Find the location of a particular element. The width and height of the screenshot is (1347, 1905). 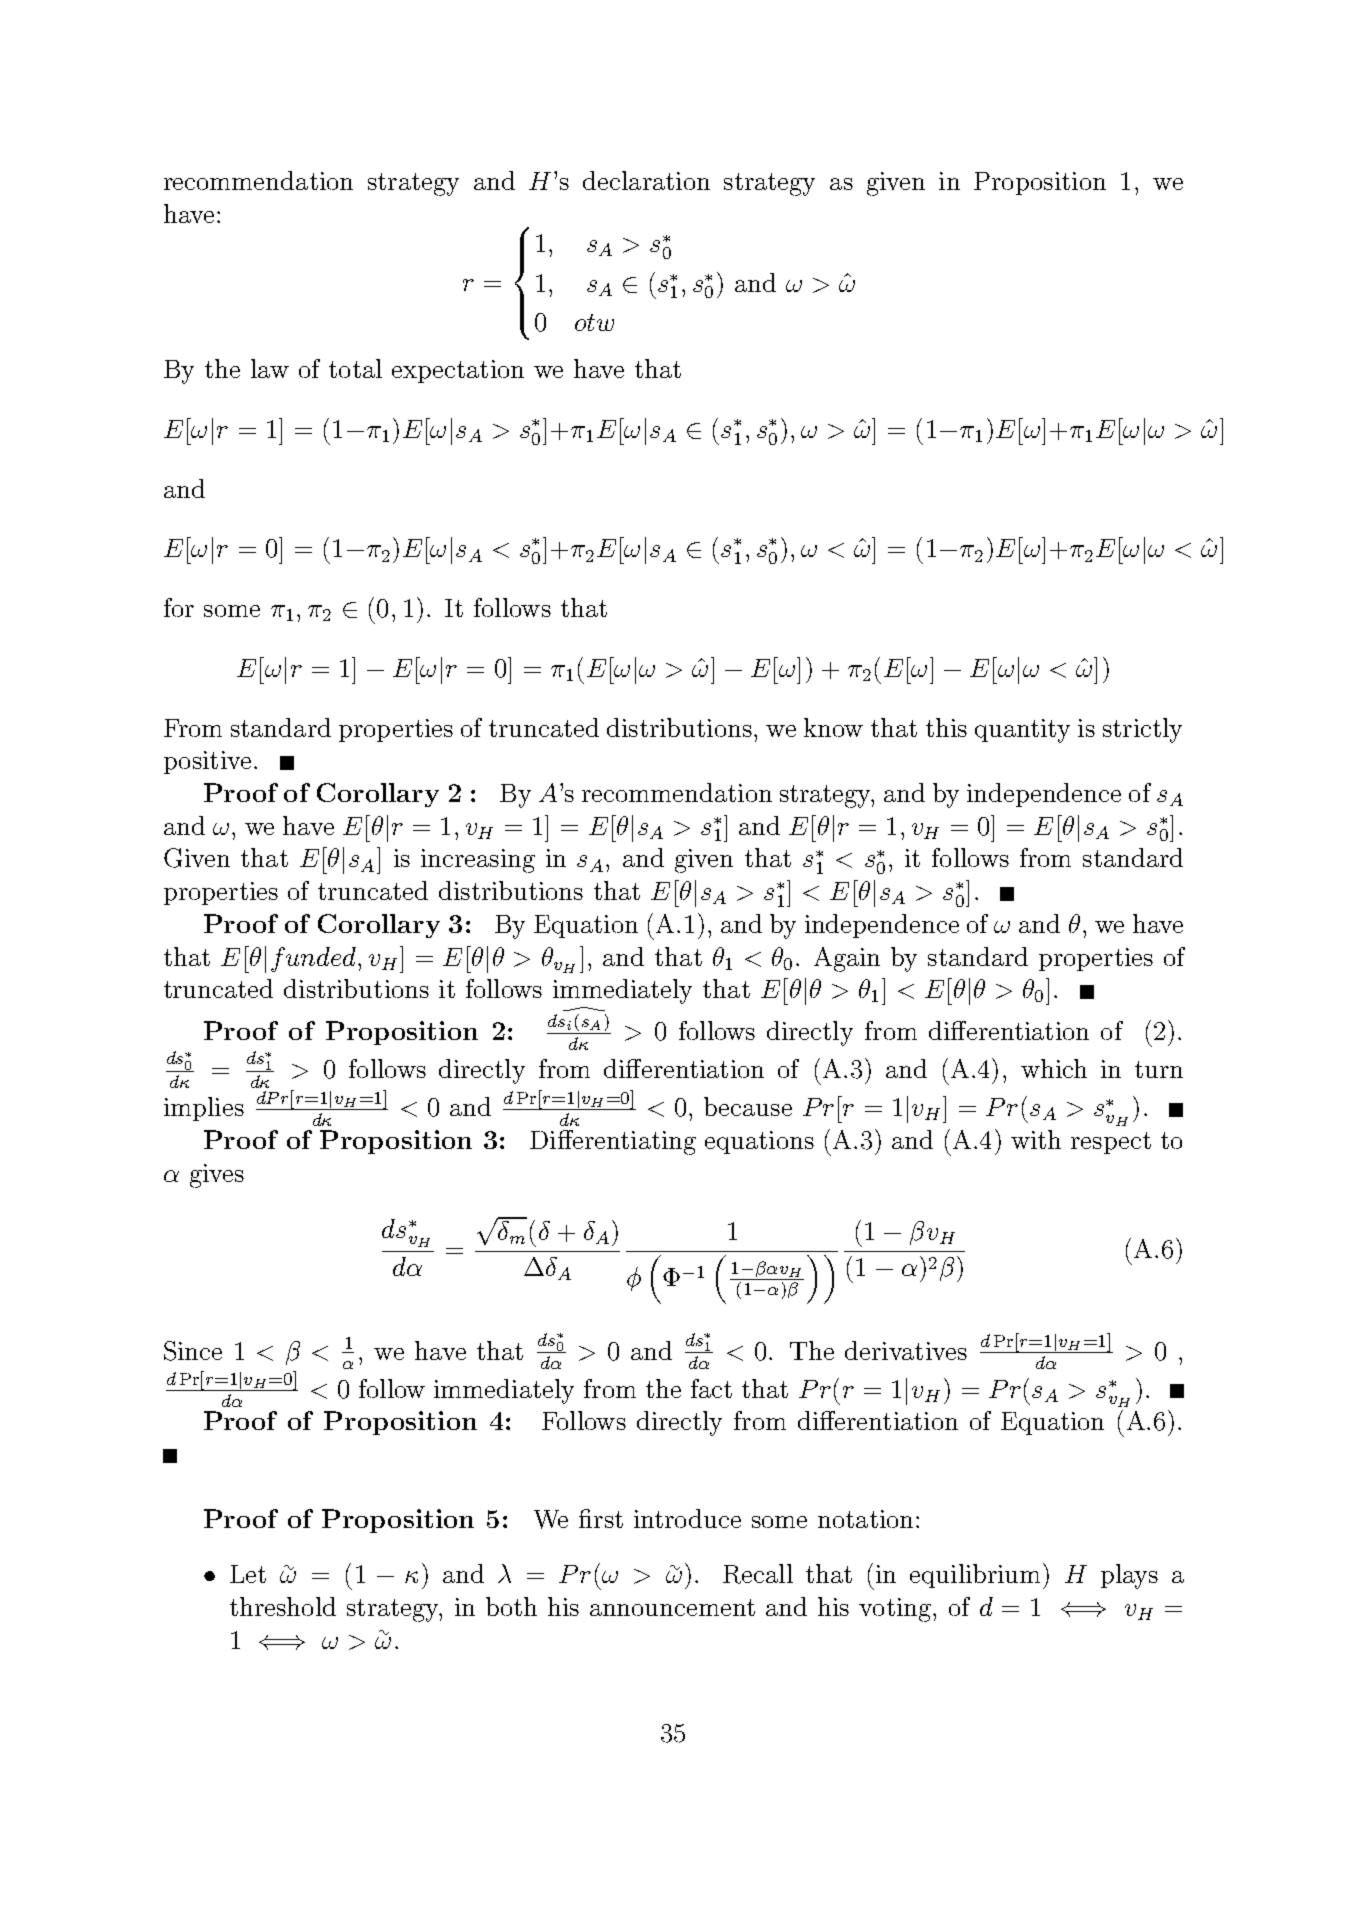

which is located at coordinates (1054, 1068).
